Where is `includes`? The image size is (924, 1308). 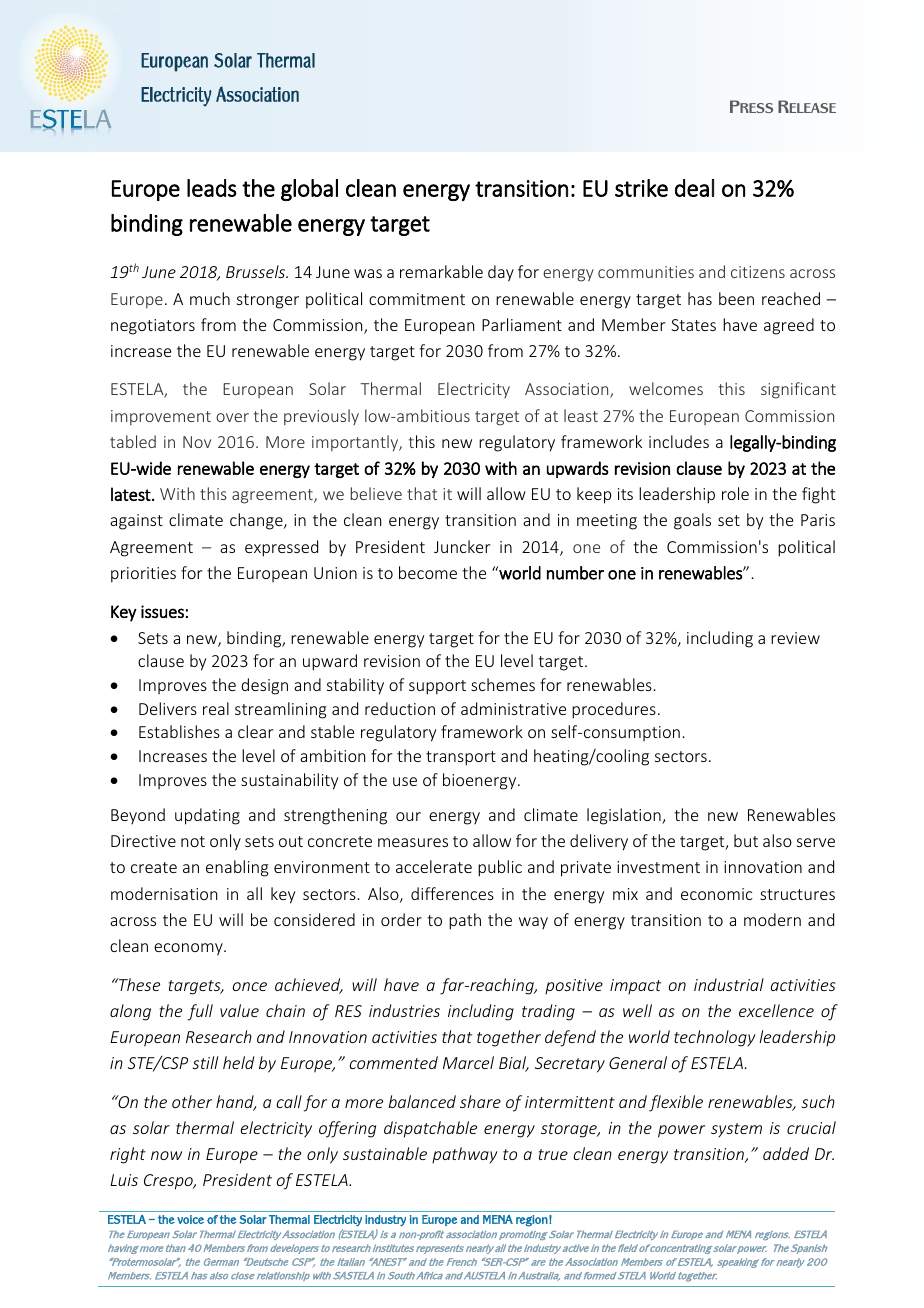 includes is located at coordinates (679, 441).
